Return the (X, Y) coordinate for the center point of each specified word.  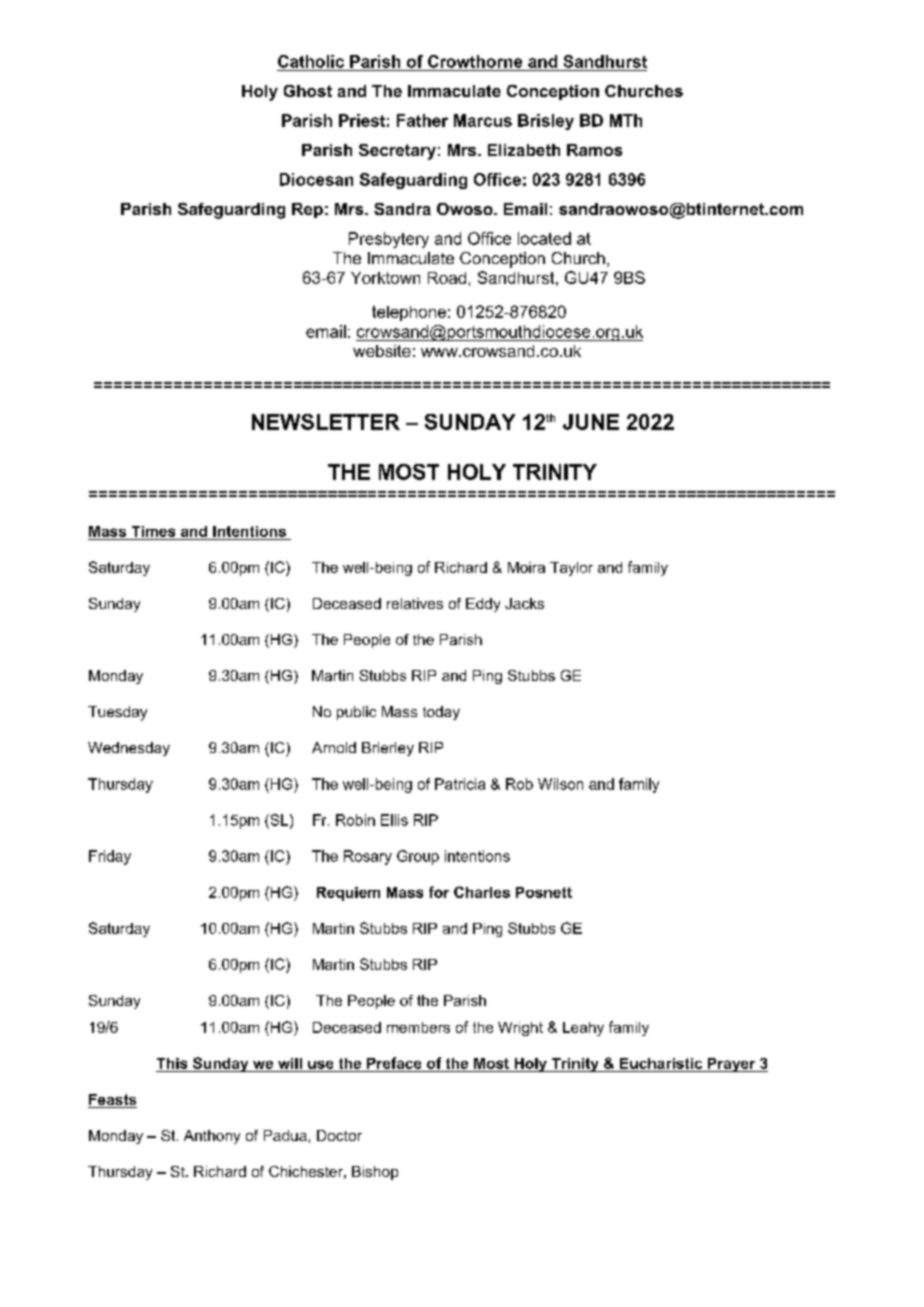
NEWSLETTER (326, 422)
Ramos (594, 150)
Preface (394, 1063)
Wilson (560, 784)
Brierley (388, 749)
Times (153, 531)
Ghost (308, 91)
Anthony (212, 1137)
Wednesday (129, 749)
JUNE (591, 422)
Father (422, 120)
